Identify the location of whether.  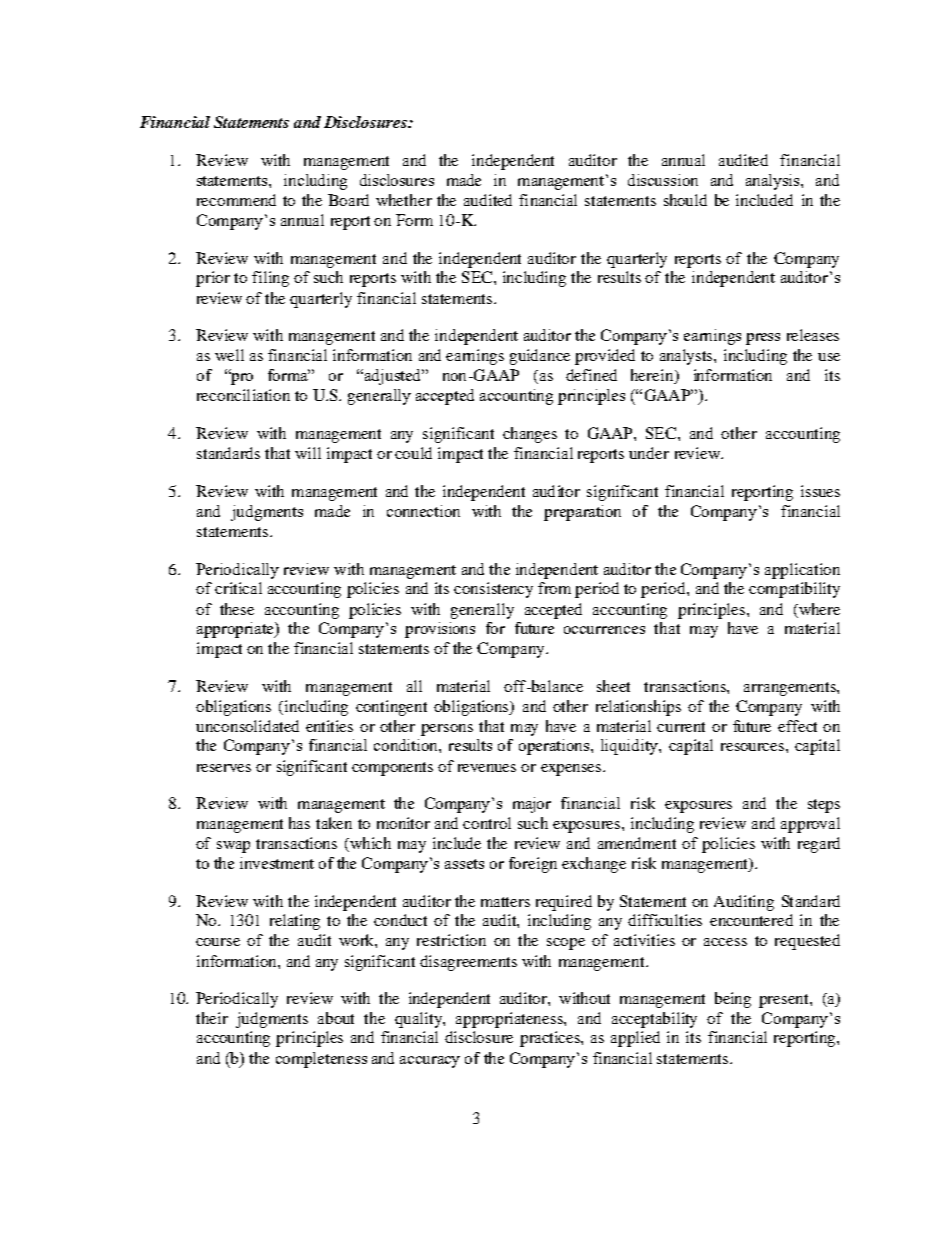
(404, 200).
